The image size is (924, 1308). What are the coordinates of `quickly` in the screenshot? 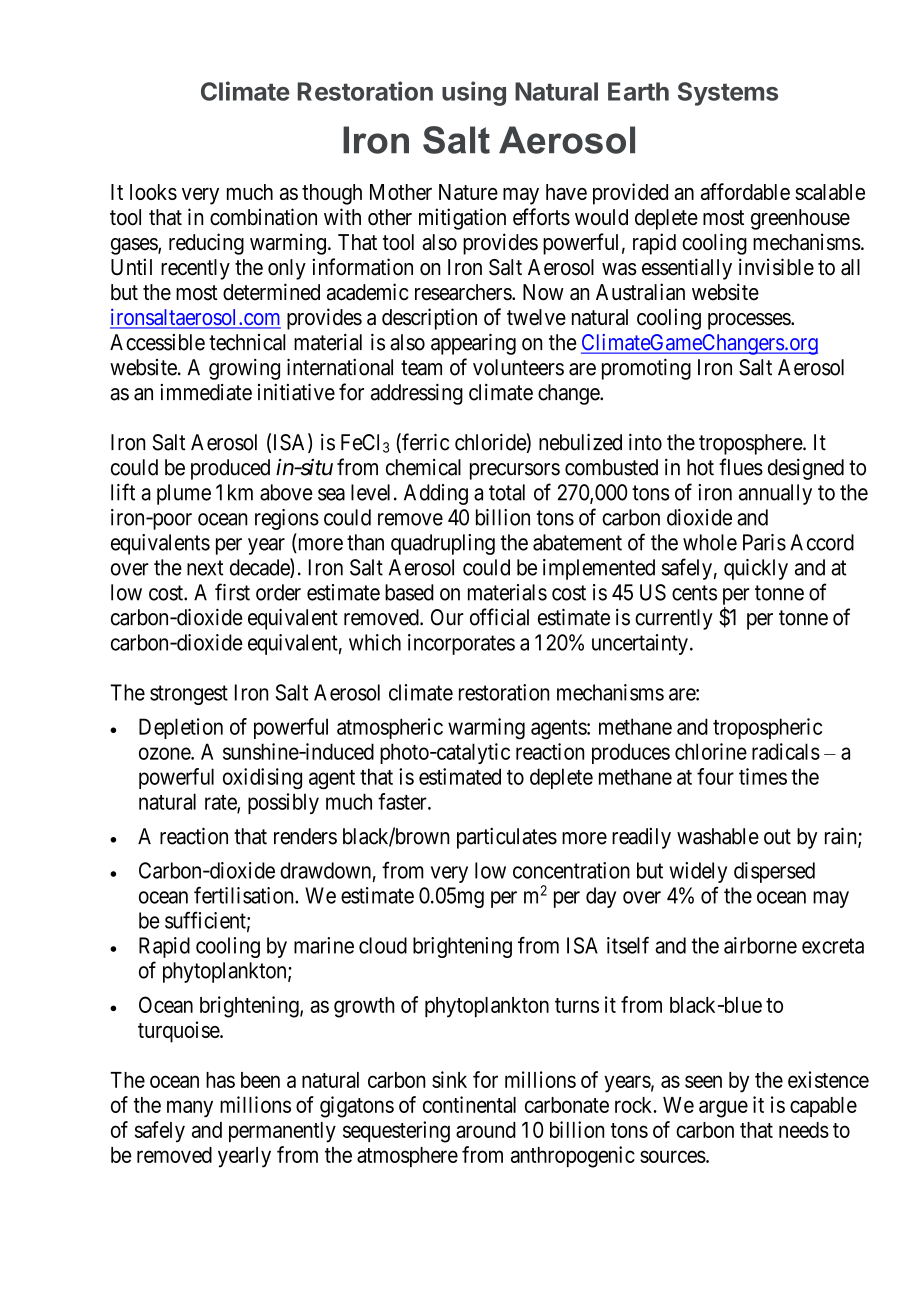 It's located at (756, 569).
